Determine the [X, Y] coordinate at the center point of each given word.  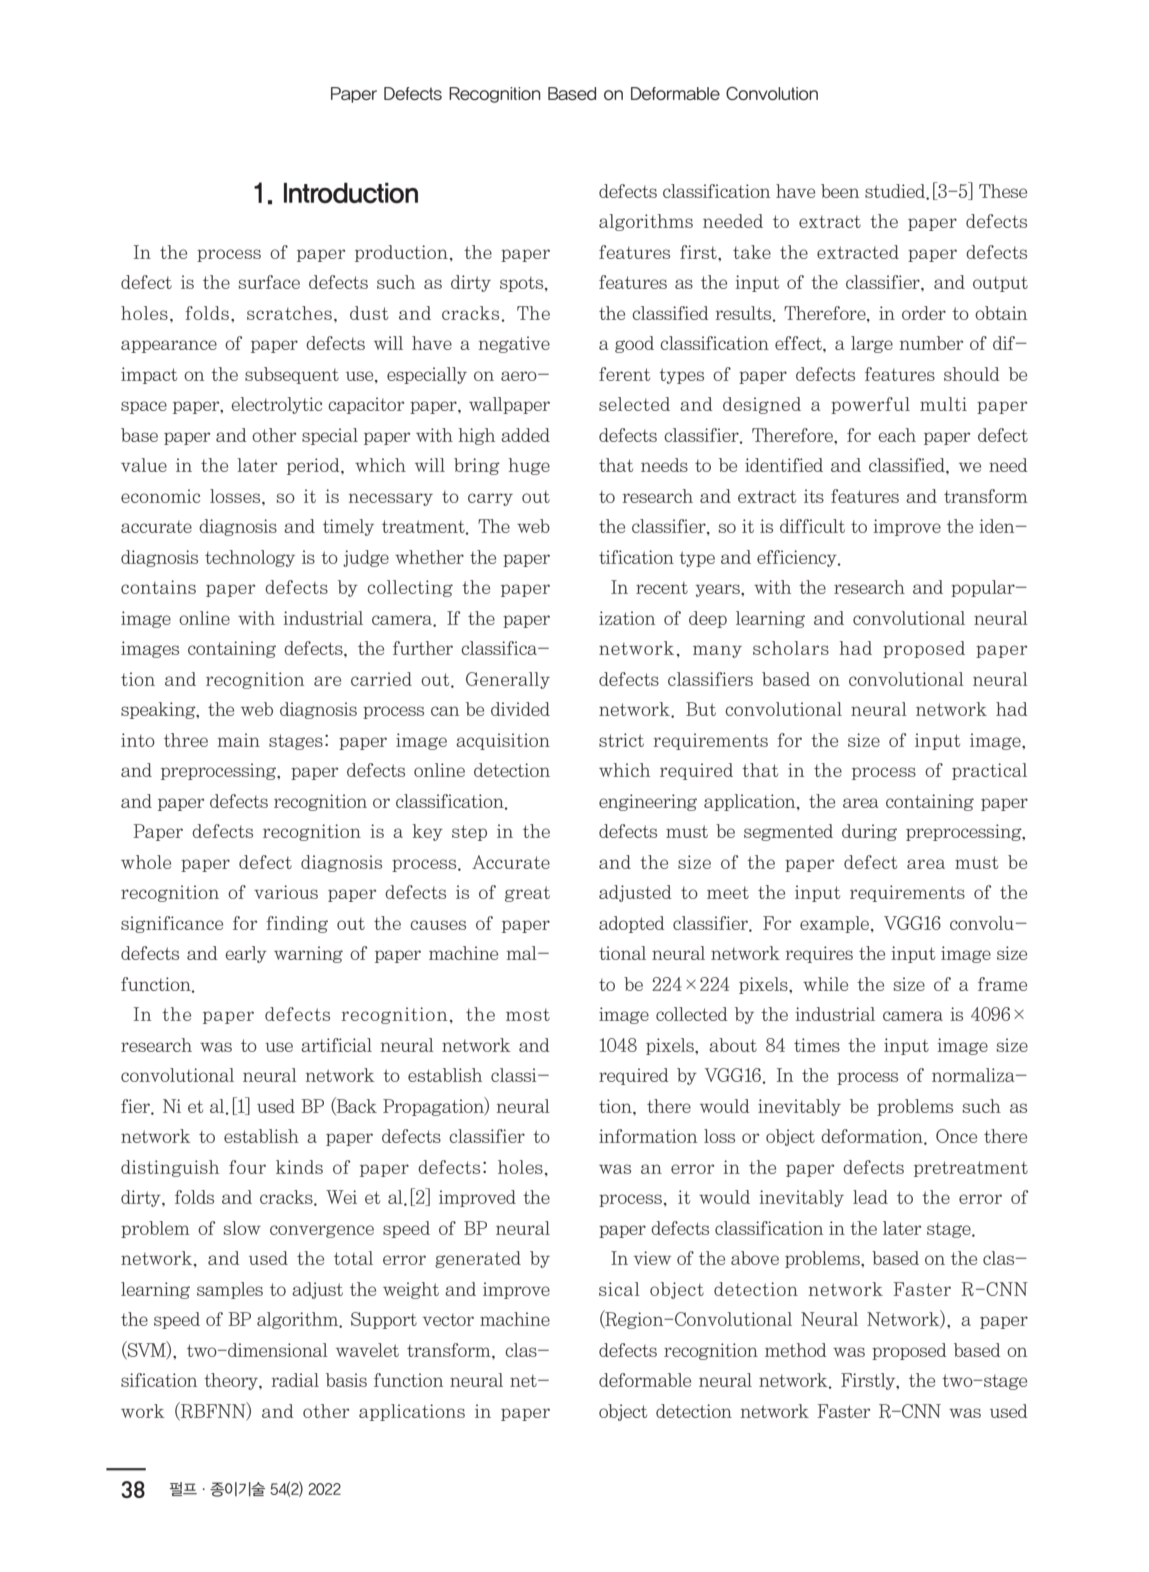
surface [269, 282]
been [840, 191]
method [796, 1350]
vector [448, 1319]
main [238, 740]
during [869, 832]
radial [295, 1380]
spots [523, 284]
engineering [648, 802]
